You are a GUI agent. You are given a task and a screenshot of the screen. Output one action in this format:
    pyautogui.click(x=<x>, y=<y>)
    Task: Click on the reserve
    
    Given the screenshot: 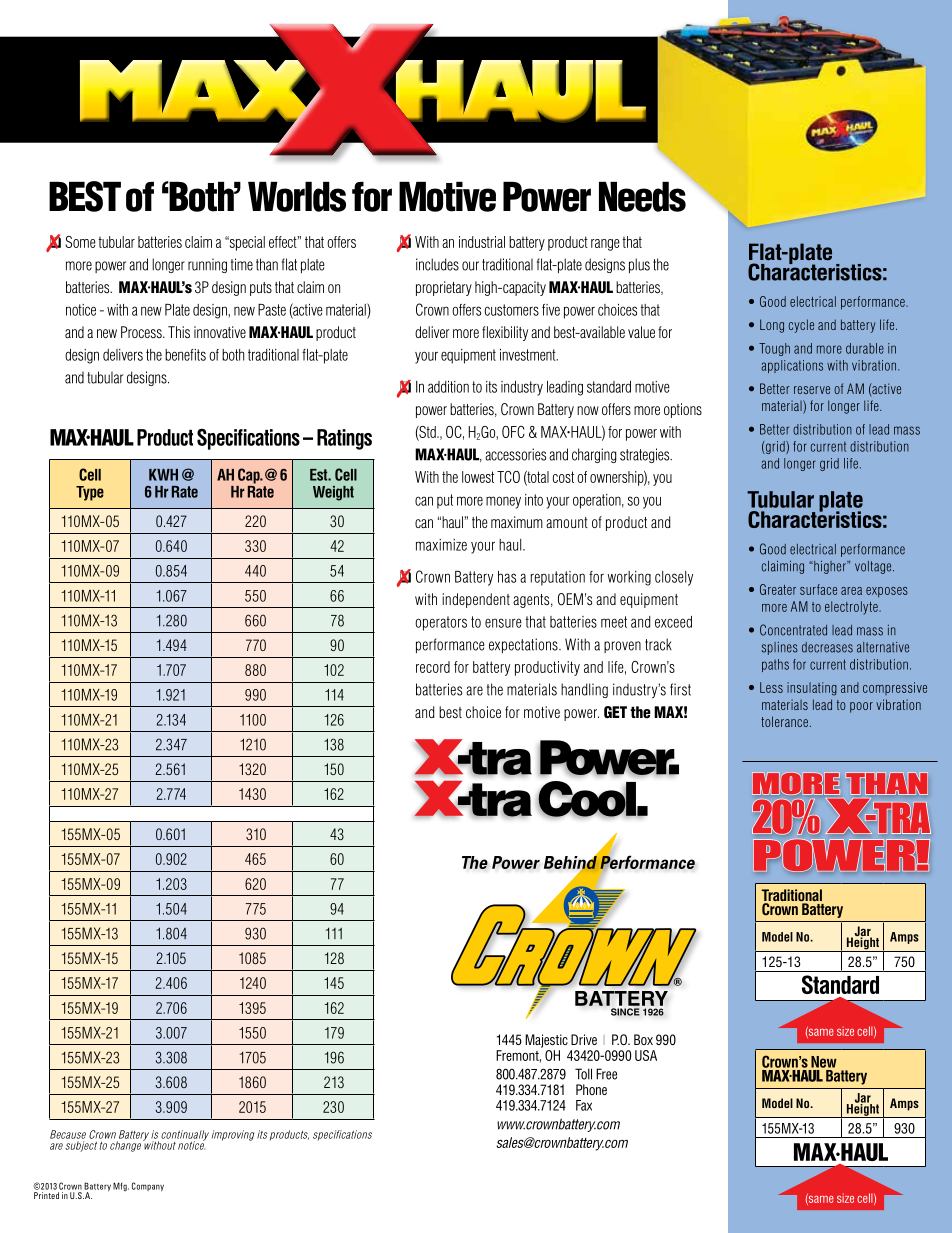 What is the action you would take?
    pyautogui.click(x=812, y=390)
